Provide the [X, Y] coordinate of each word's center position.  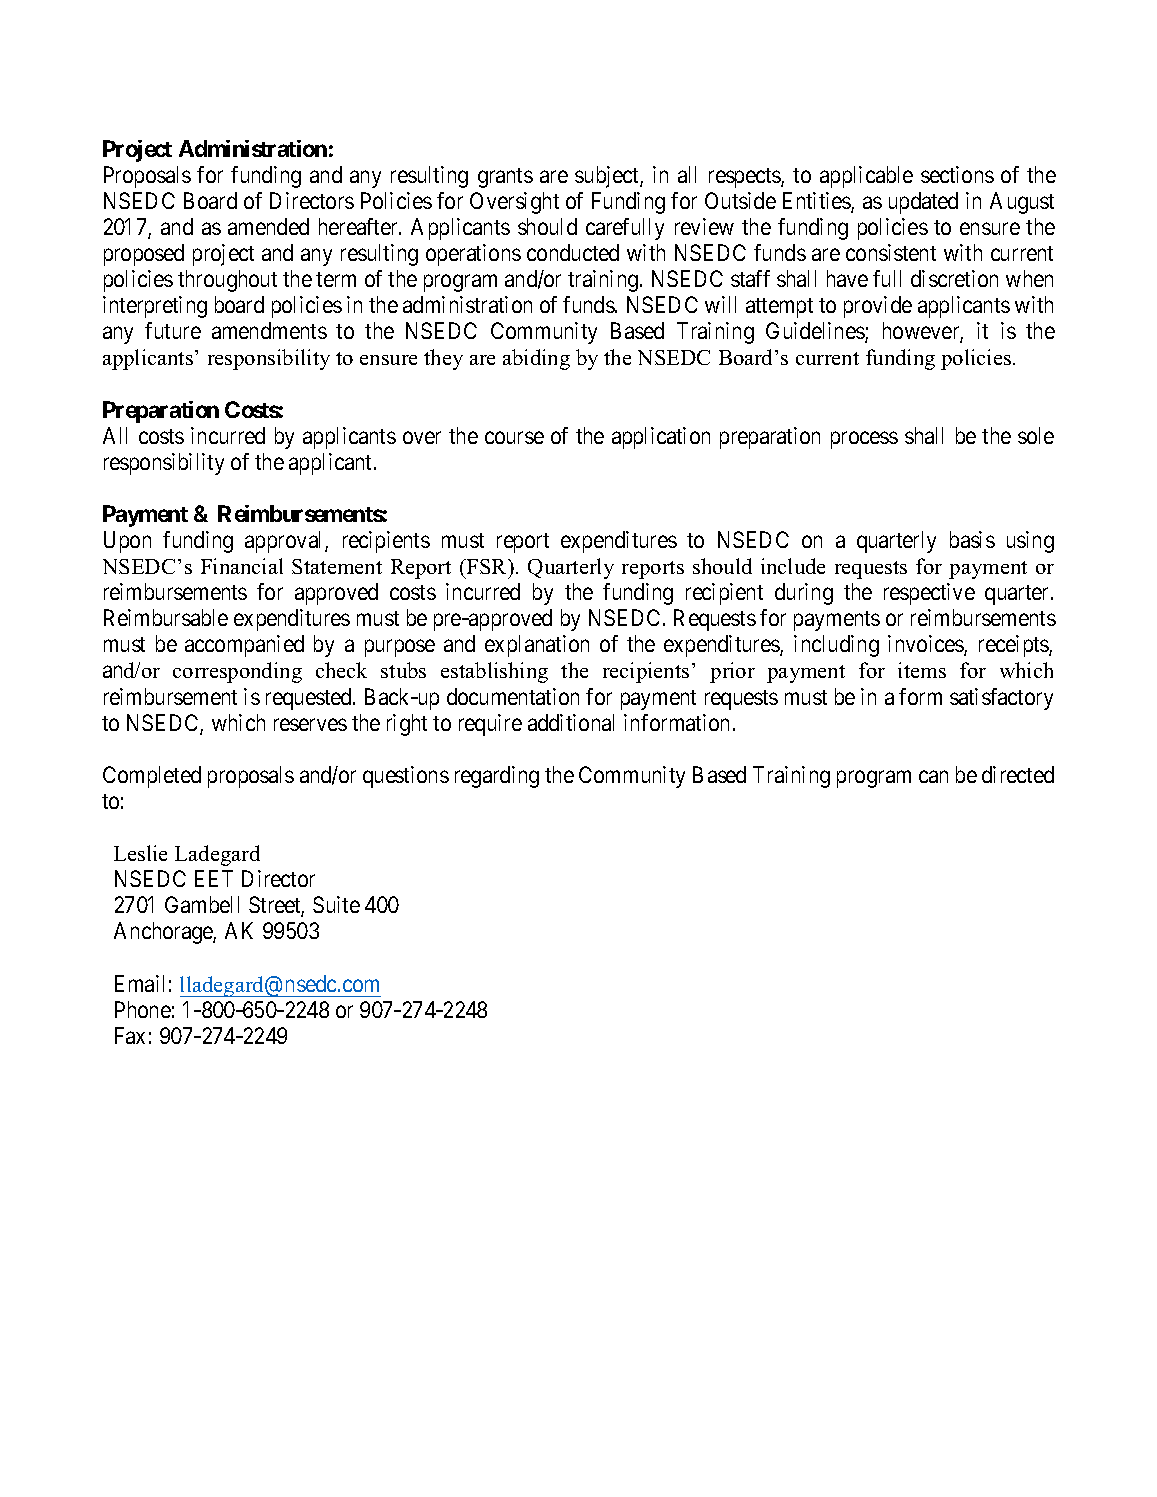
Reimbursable [166, 617]
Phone [143, 1009]
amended [268, 226]
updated [923, 203]
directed [1018, 774]
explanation [537, 646]
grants [505, 178]
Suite [336, 904]
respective [929, 594]
